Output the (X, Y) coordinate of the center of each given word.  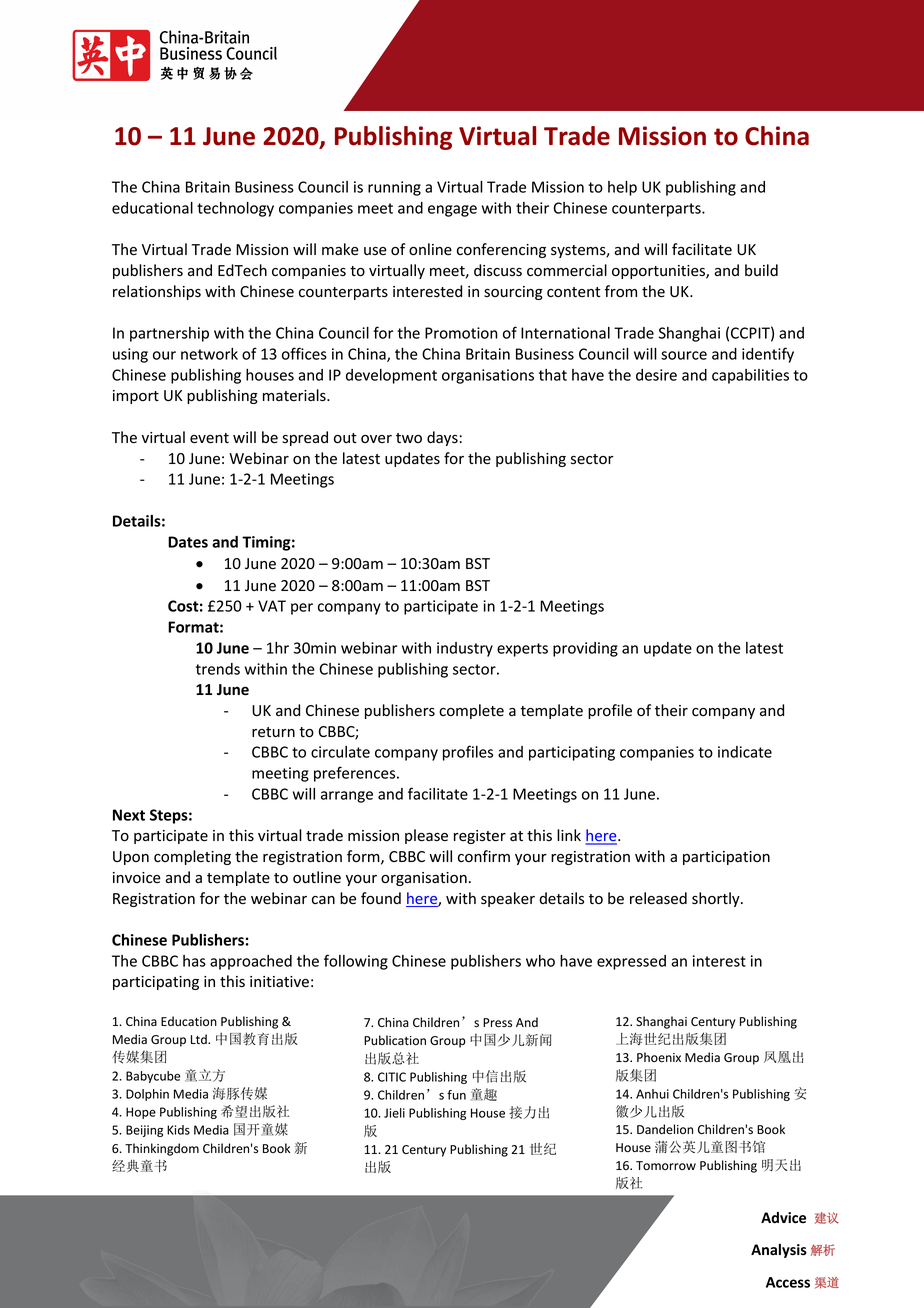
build (761, 270)
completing (192, 857)
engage (452, 211)
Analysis (779, 1251)
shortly (717, 899)
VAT (272, 606)
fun (456, 1095)
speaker (508, 899)
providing (585, 649)
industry (465, 649)
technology (235, 209)
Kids (178, 1130)
